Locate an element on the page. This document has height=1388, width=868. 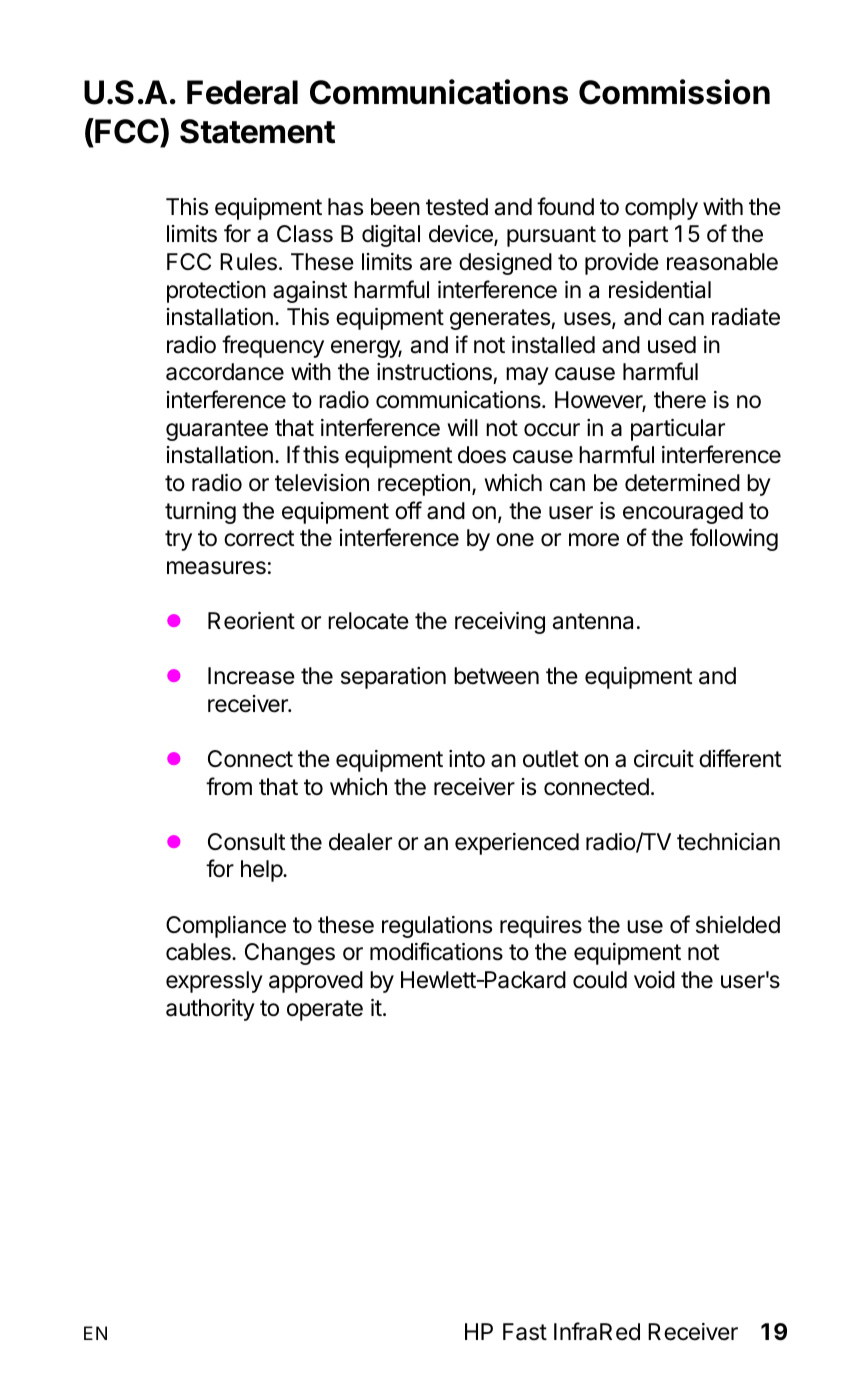
Increase is located at coordinates (251, 676).
